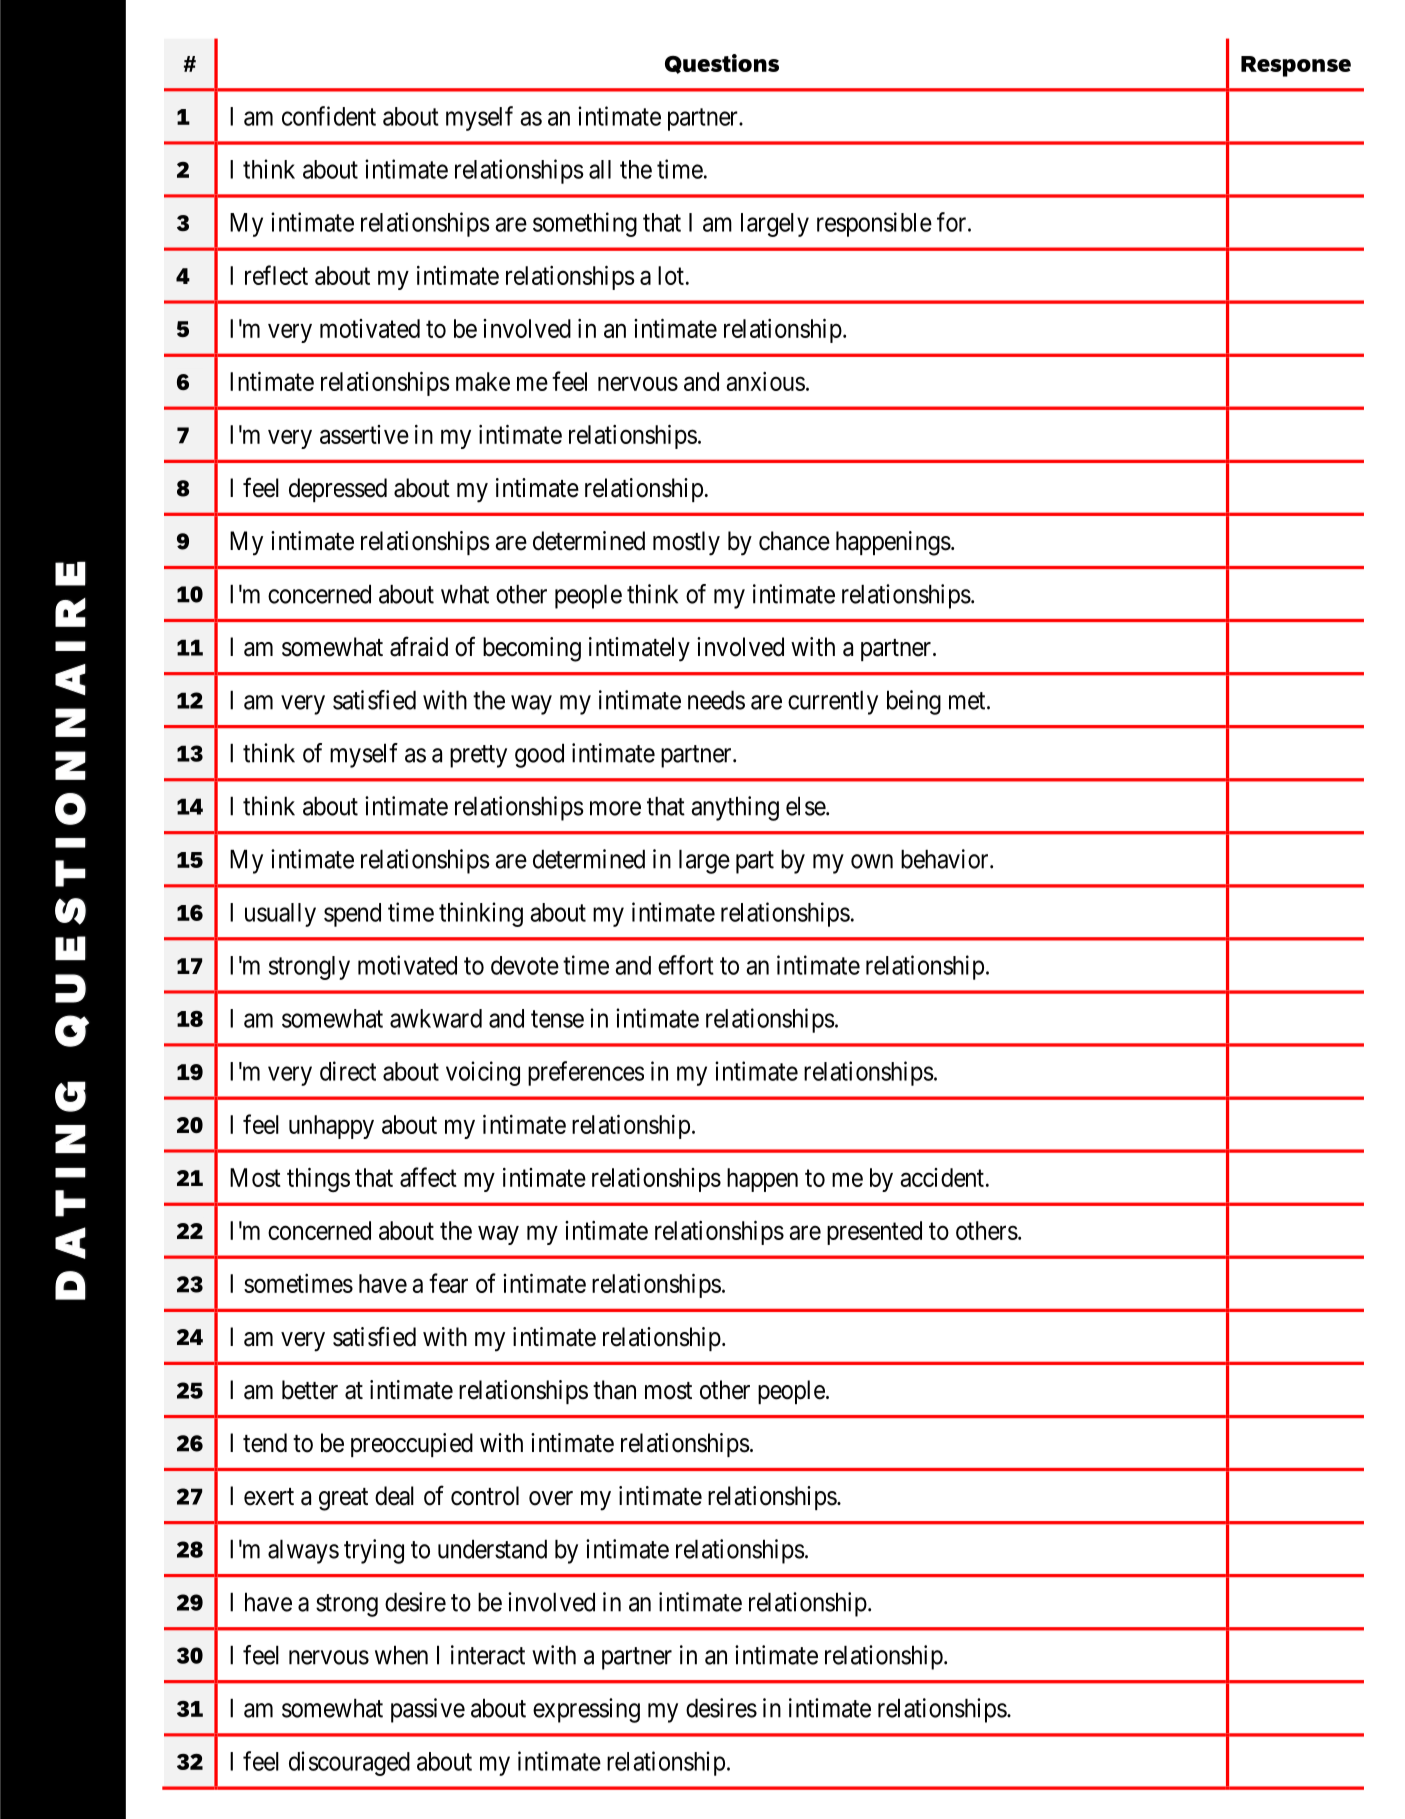 This screenshot has width=1405, height=1819. Describe the element at coordinates (428, 1710) in the screenshot. I see `passive` at that location.
